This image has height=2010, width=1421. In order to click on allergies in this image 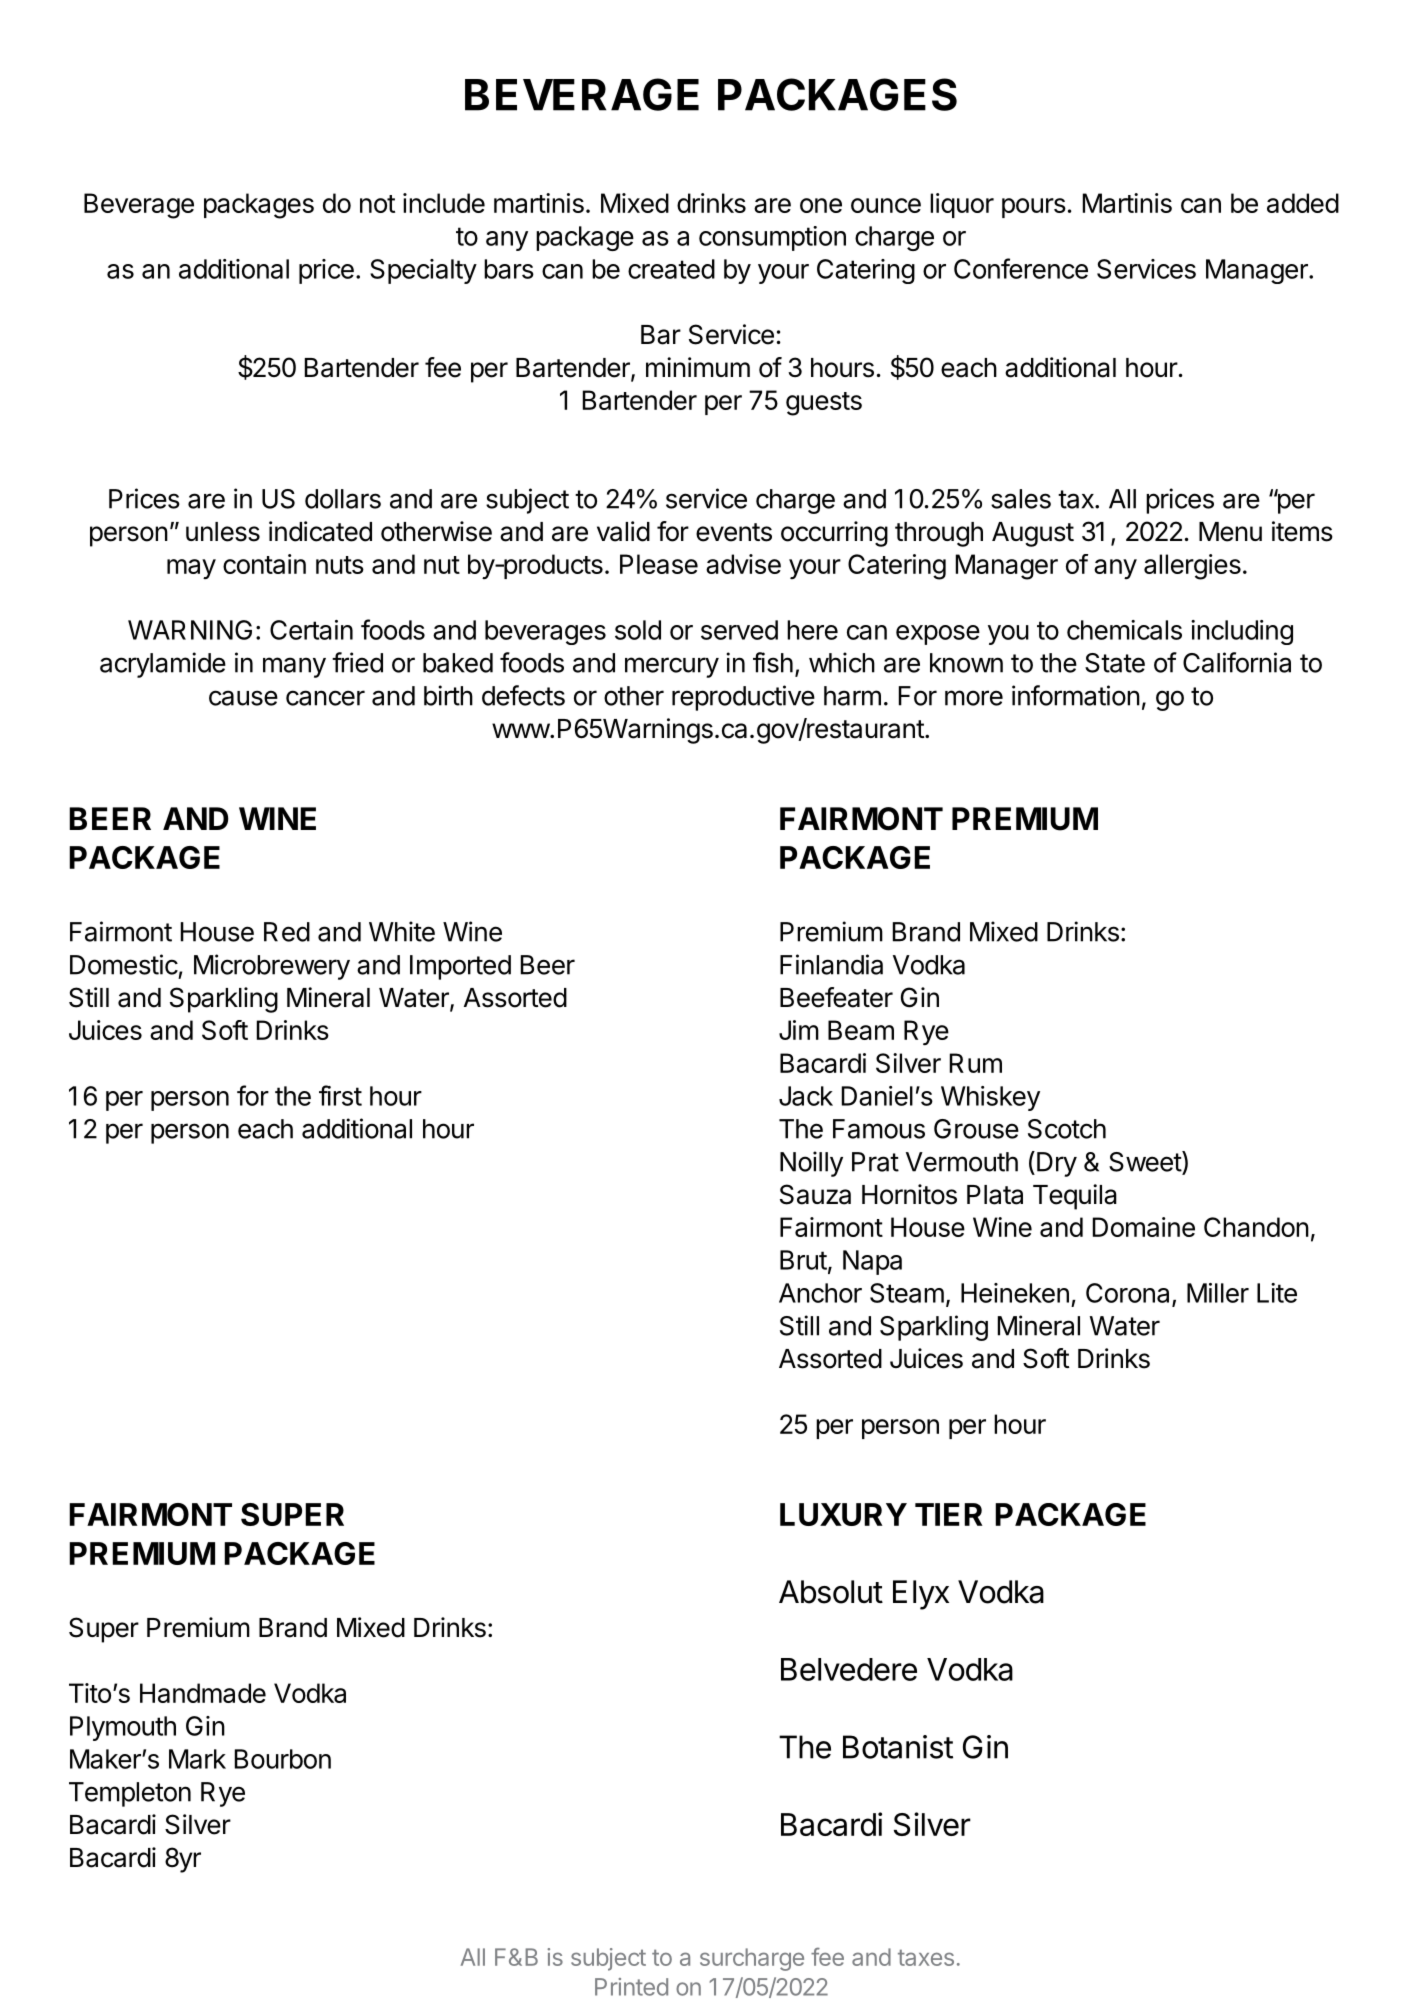, I will do `click(1192, 567)`.
